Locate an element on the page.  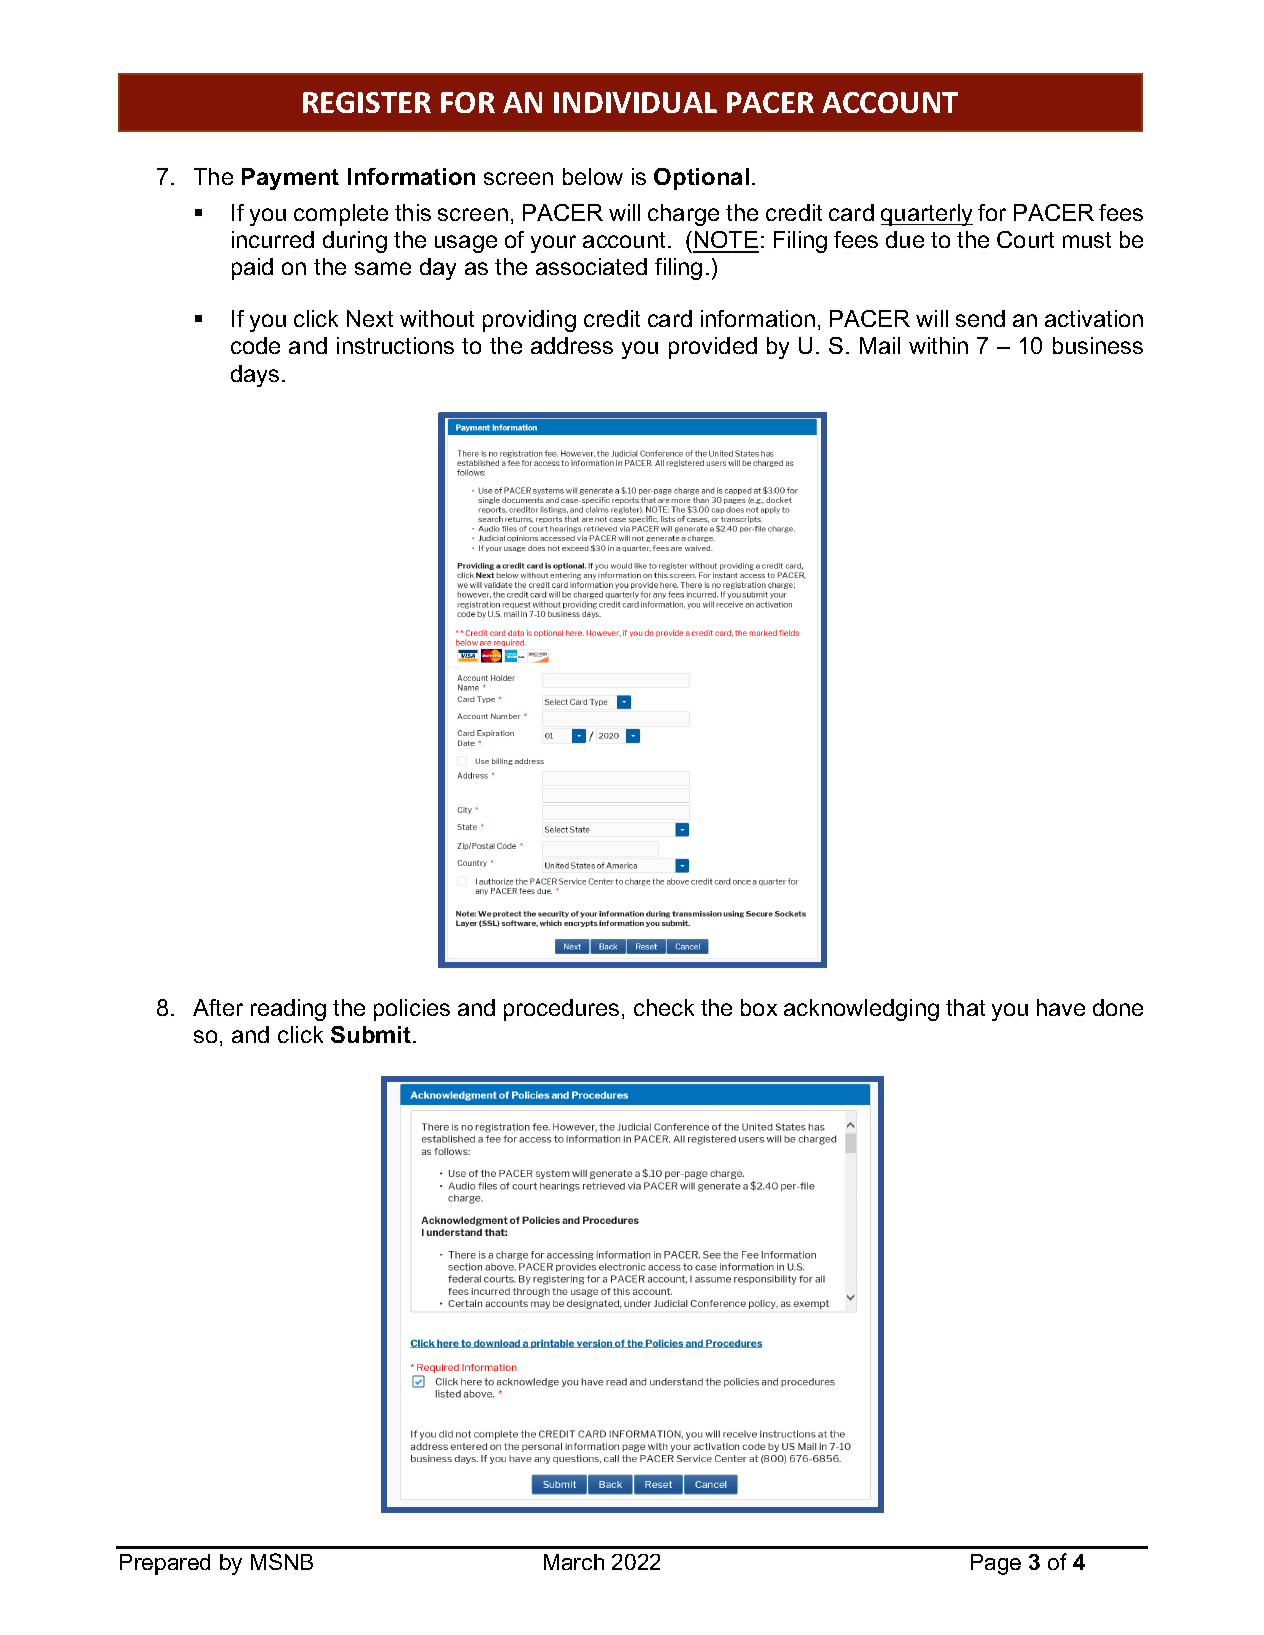
After is located at coordinates (218, 1007).
